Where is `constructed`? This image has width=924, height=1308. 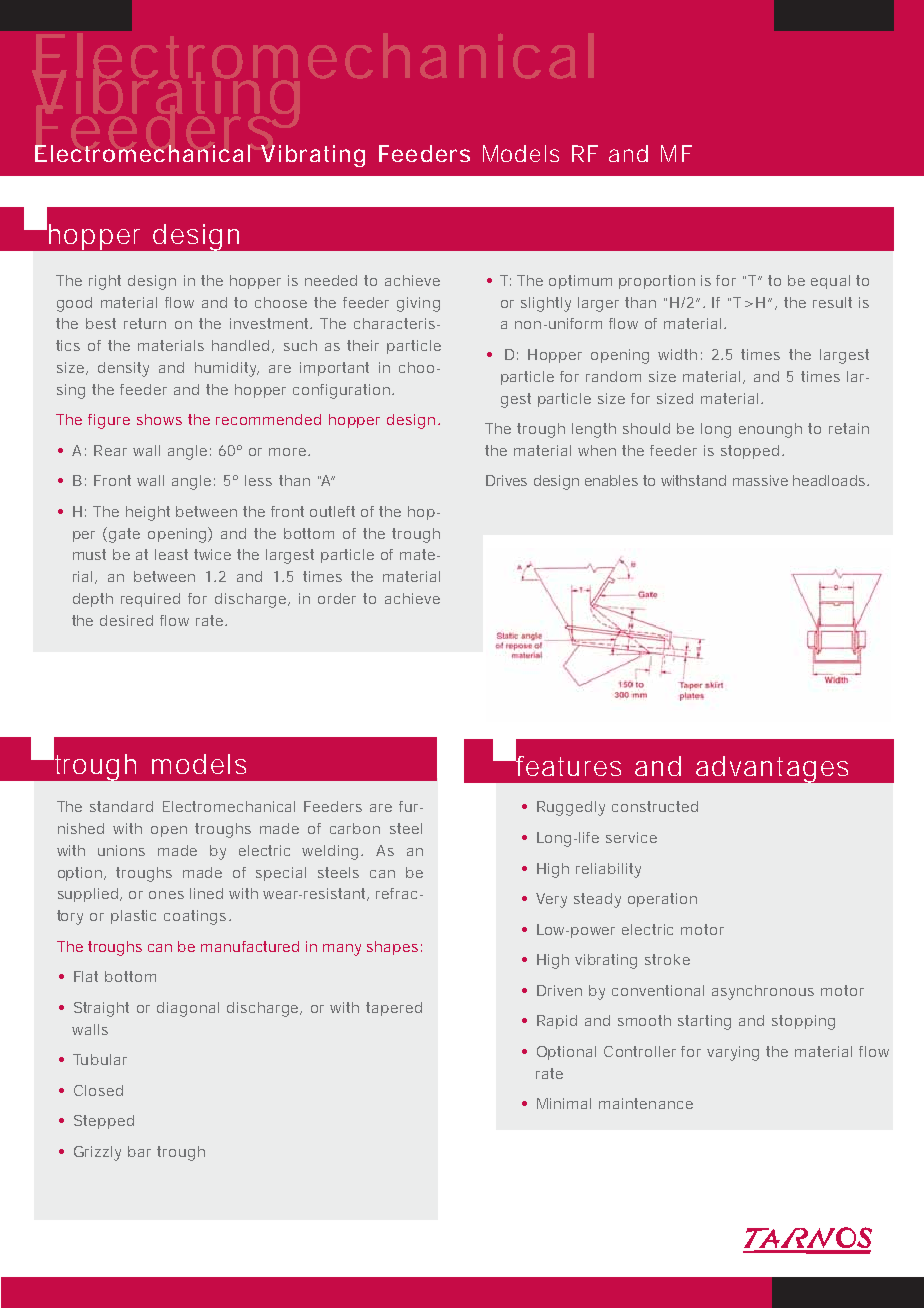
constructed is located at coordinates (655, 806).
